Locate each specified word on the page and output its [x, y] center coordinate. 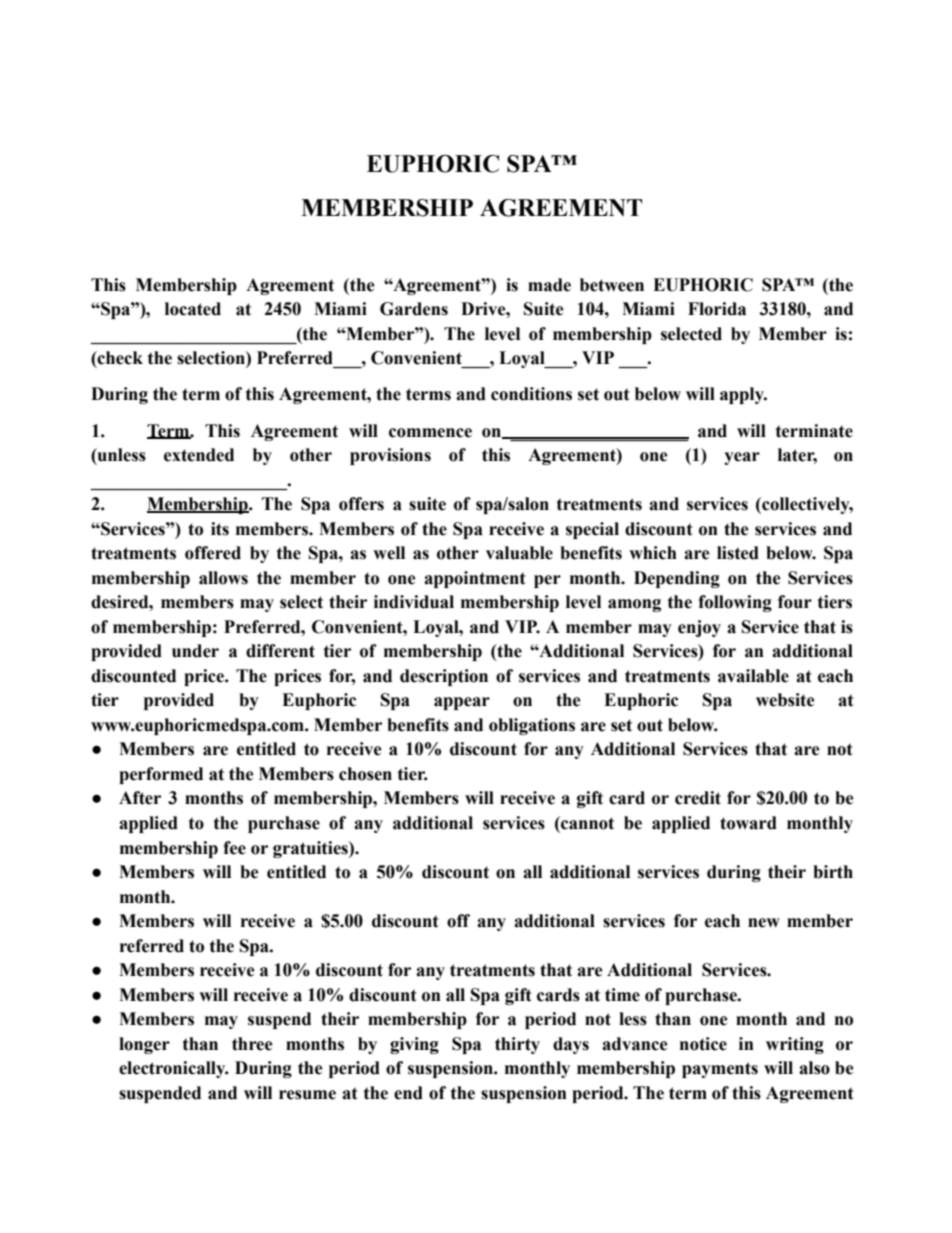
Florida [717, 309]
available [753, 676]
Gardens [414, 309]
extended [199, 455]
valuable [519, 553]
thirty [517, 1045]
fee [234, 848]
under [195, 651]
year [742, 458]
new [764, 923]
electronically [173, 1069]
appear [462, 703]
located [193, 309]
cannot [586, 823]
